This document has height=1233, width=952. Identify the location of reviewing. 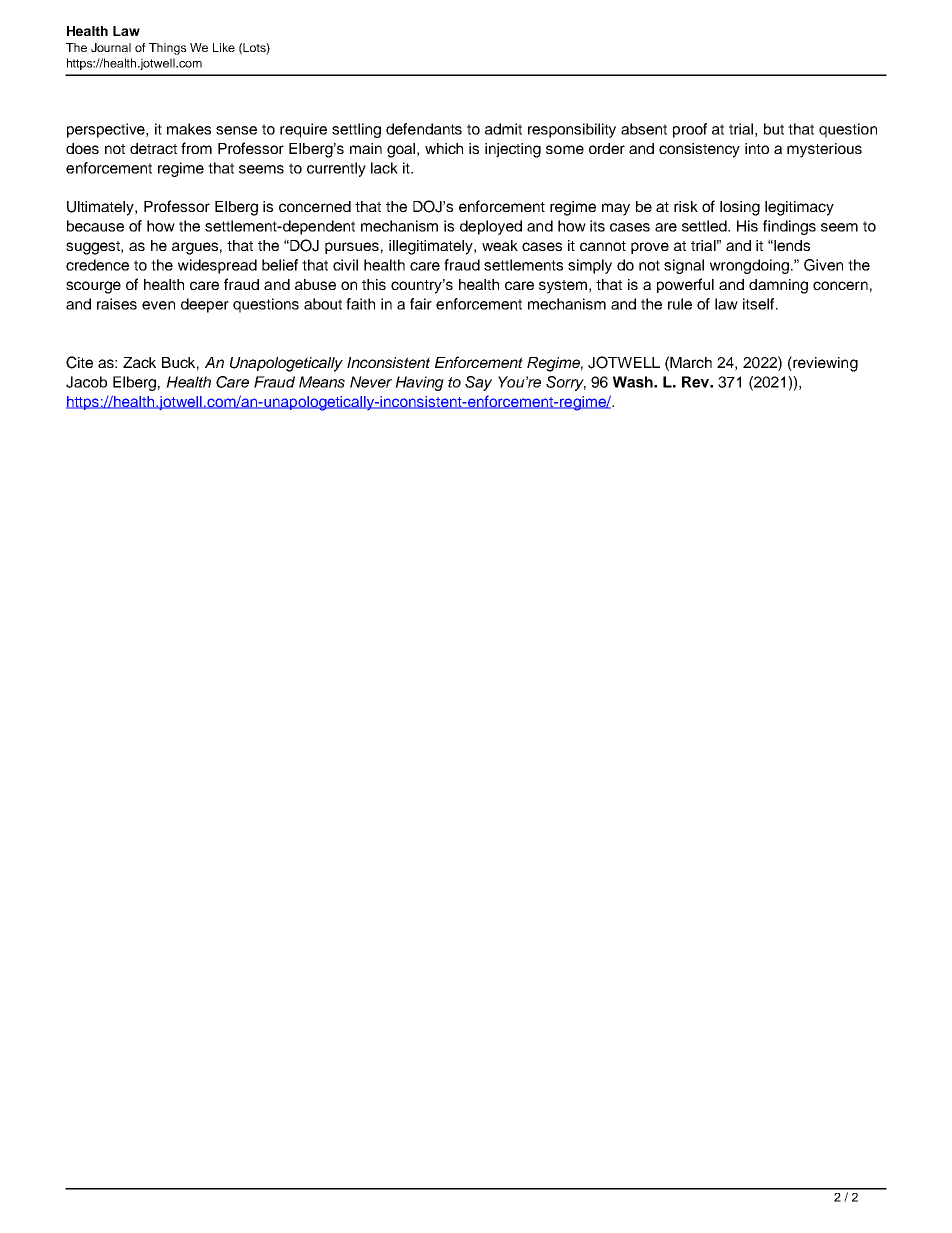
(824, 364).
